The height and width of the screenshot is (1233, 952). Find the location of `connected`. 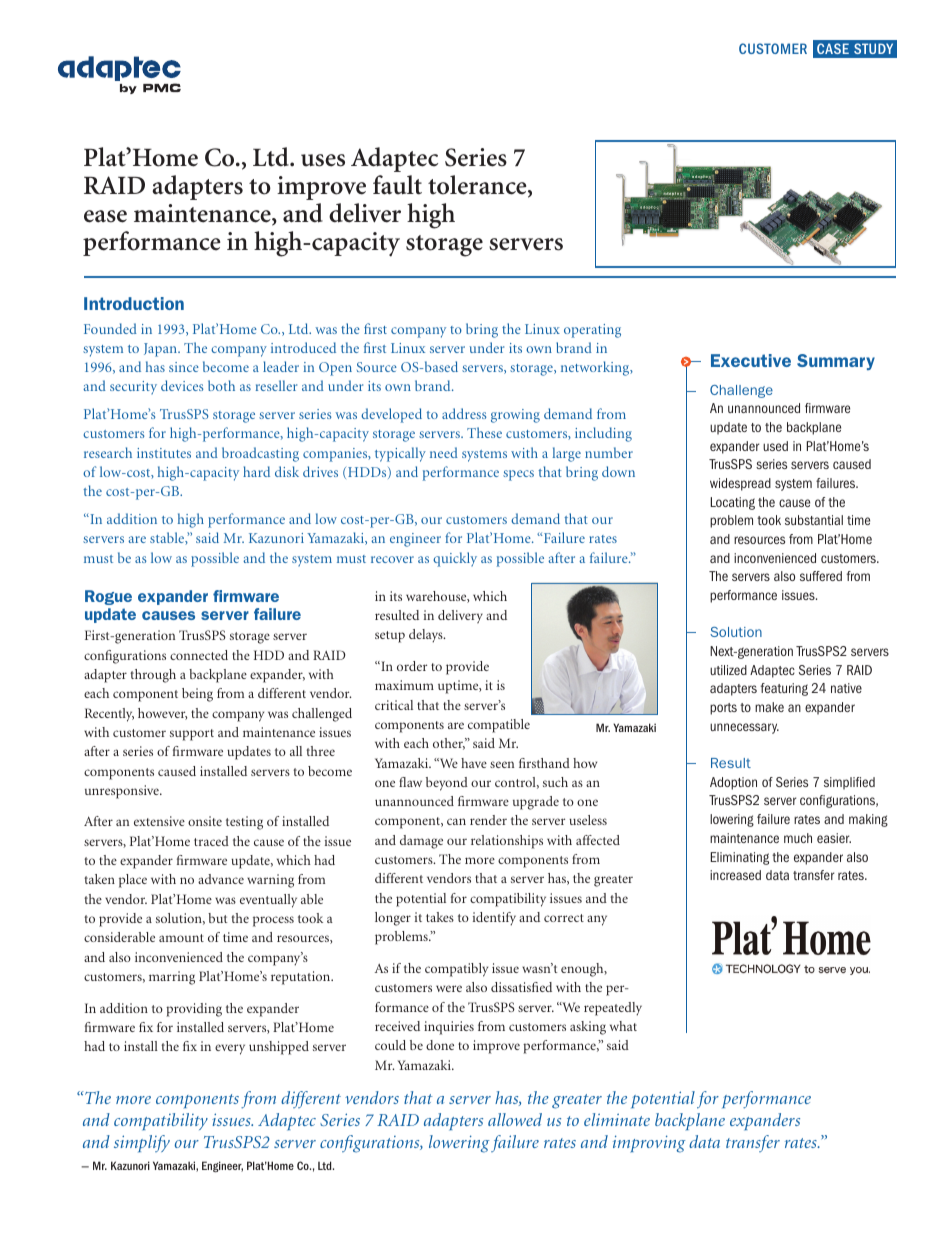

connected is located at coordinates (199, 655).
